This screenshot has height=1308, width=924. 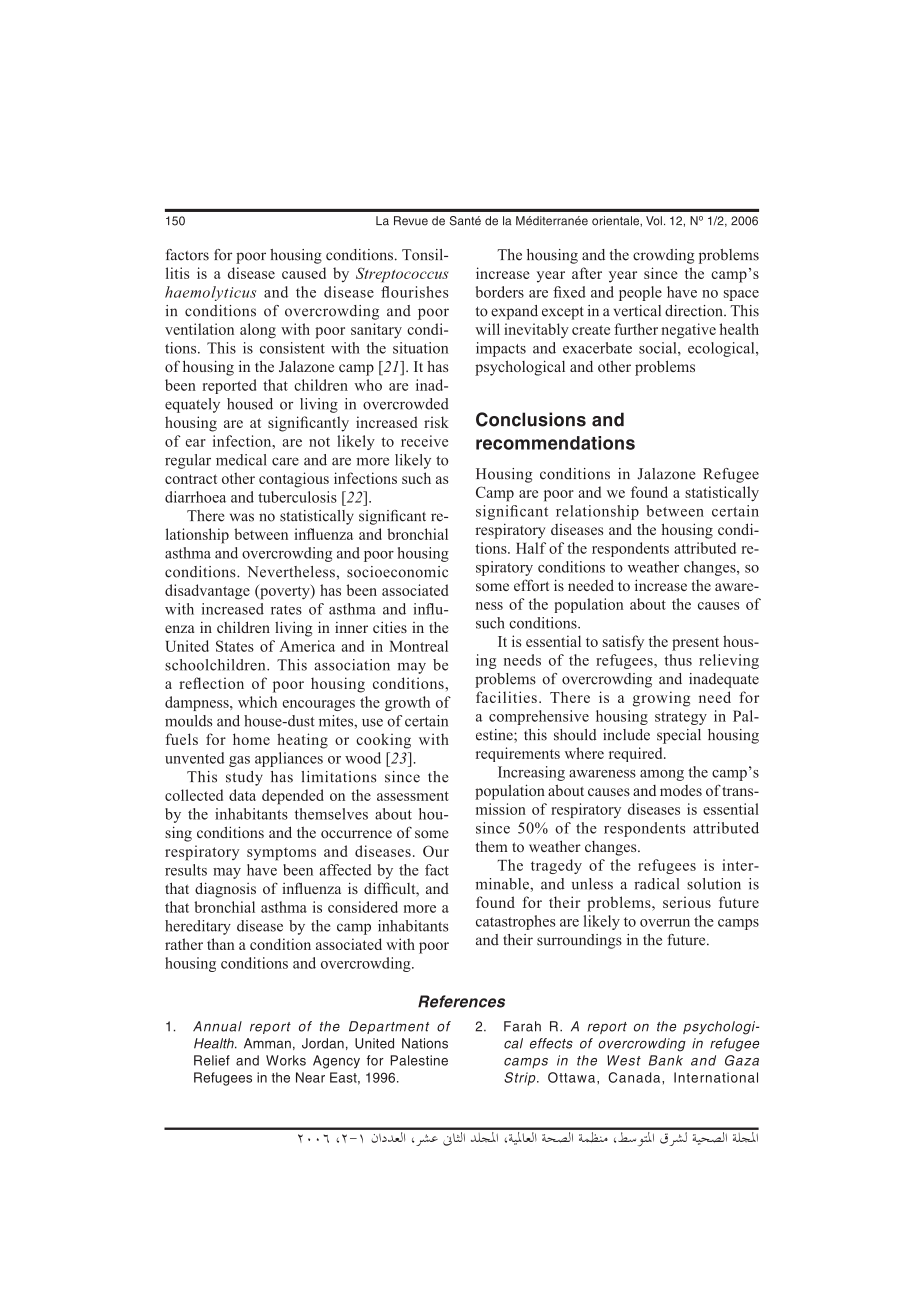 I want to click on socioeconomic, so click(x=397, y=572).
